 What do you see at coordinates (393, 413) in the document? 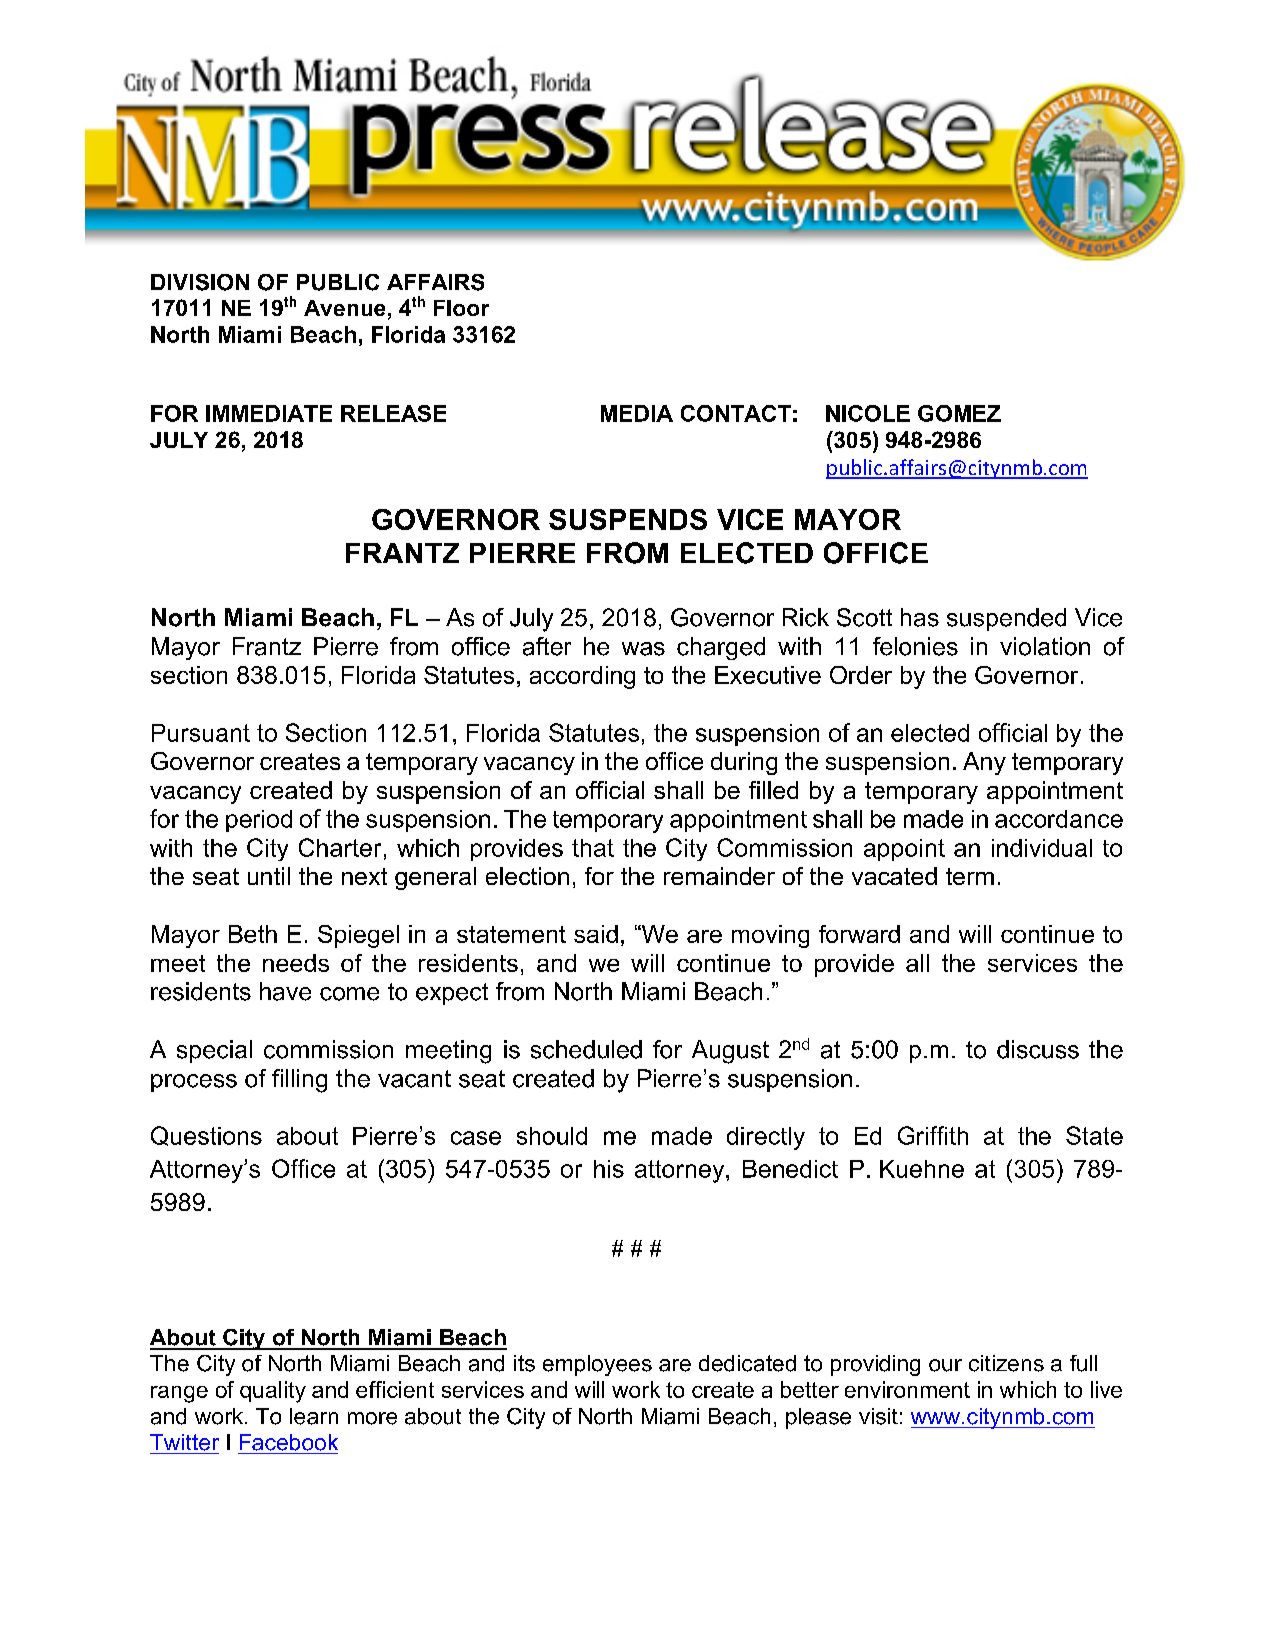
I see `RELEASE` at bounding box center [393, 413].
